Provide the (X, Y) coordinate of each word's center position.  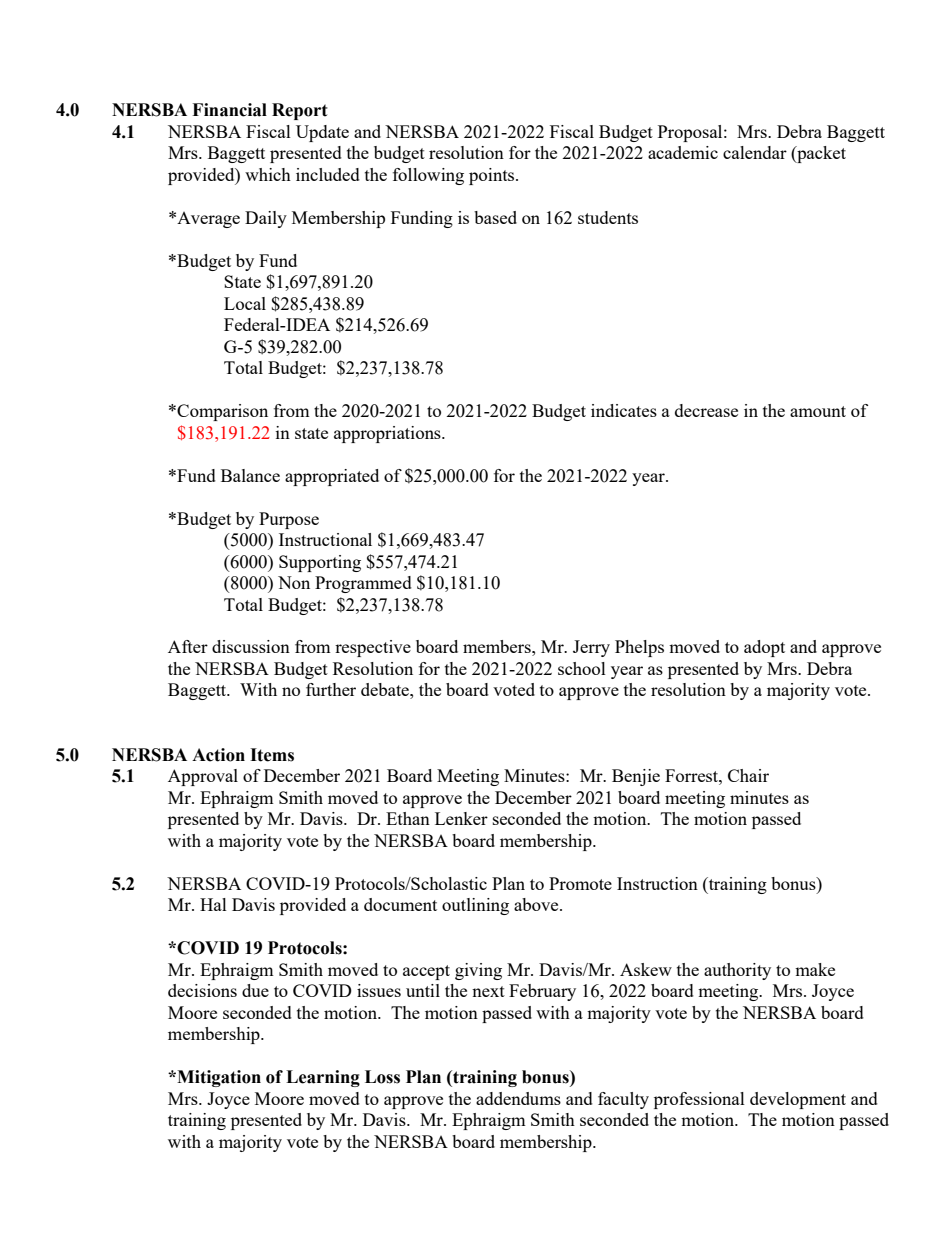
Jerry (591, 648)
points (493, 176)
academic (683, 152)
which (268, 174)
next (488, 991)
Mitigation (218, 1078)
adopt (764, 648)
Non (294, 582)
